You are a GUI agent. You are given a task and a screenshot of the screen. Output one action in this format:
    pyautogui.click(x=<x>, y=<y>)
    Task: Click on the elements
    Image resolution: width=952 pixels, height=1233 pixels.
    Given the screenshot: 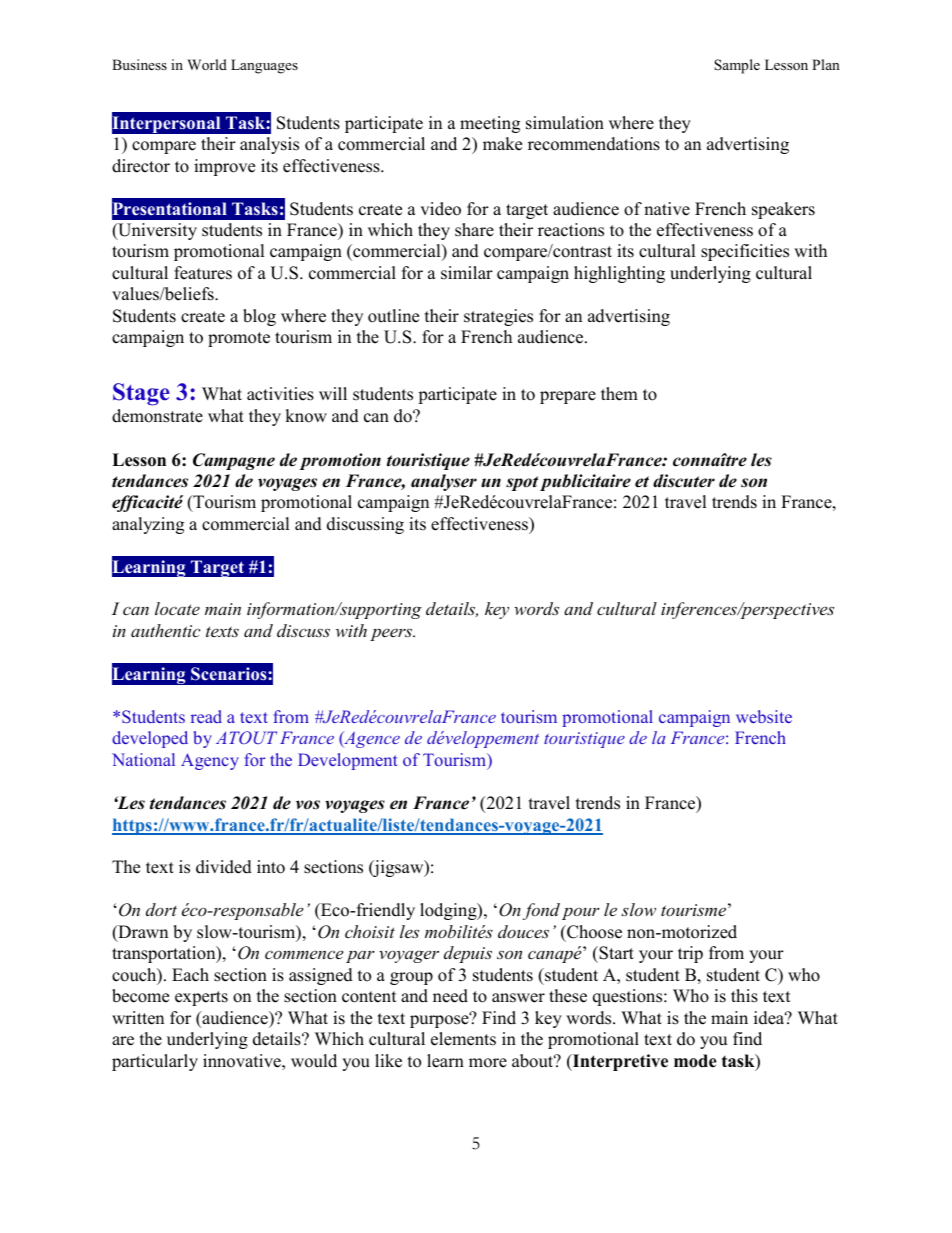 What is the action you would take?
    pyautogui.click(x=463, y=1039)
